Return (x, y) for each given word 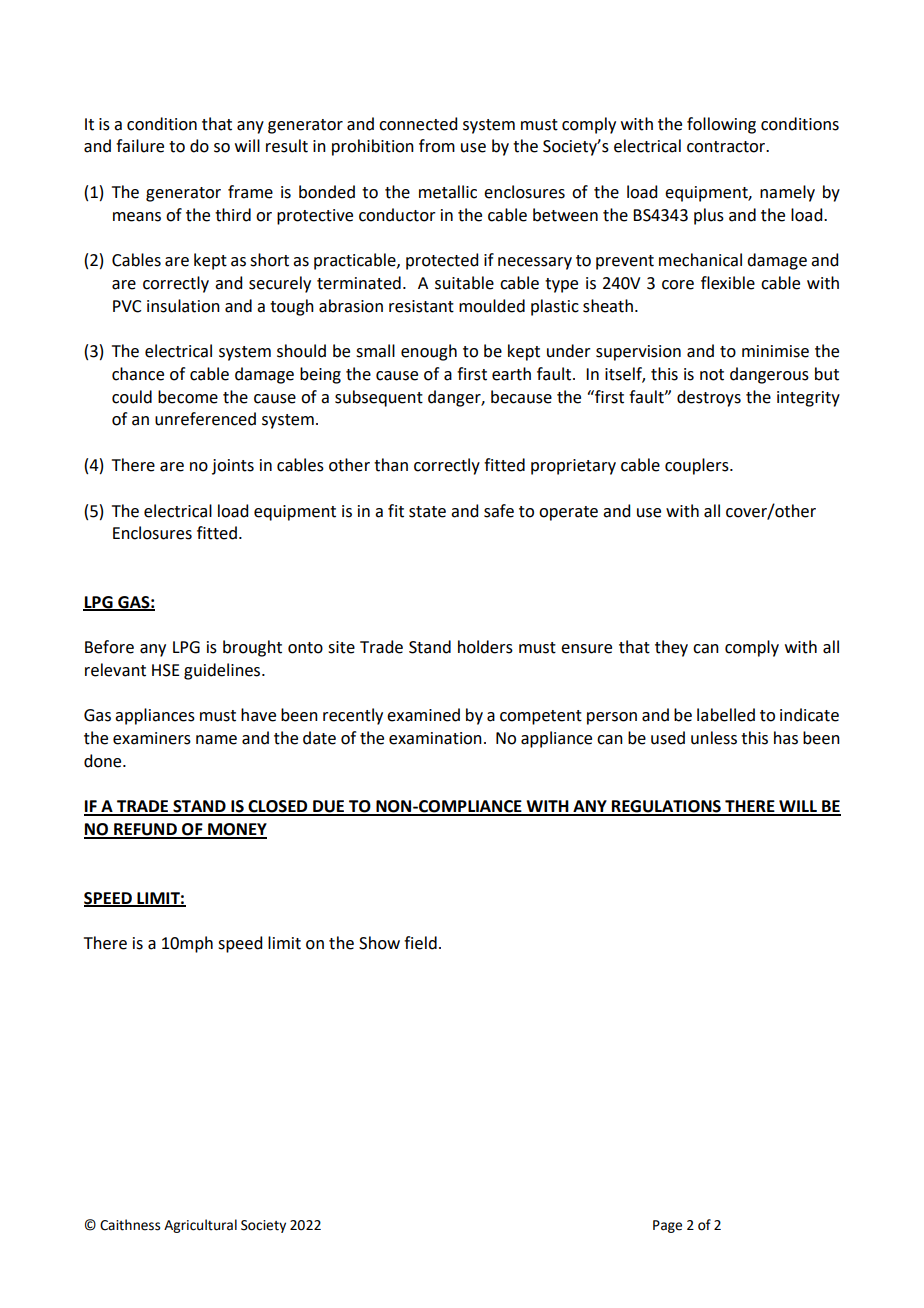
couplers (698, 466)
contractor (727, 147)
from (437, 146)
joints (233, 467)
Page (667, 1226)
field (420, 943)
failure (140, 146)
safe (499, 511)
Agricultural (200, 1226)
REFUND (145, 830)
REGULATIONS (666, 807)
